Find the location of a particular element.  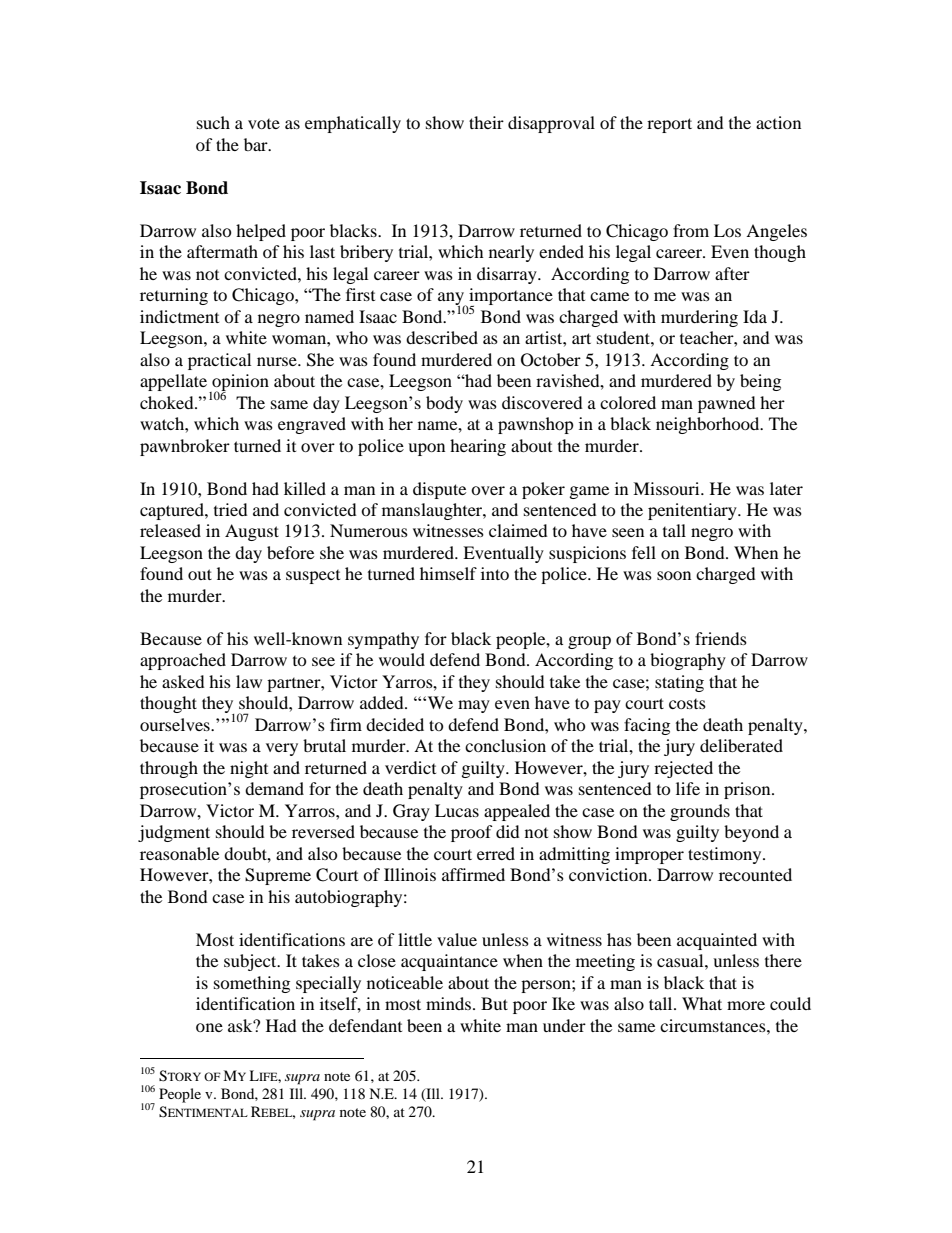

report is located at coordinates (669, 125).
